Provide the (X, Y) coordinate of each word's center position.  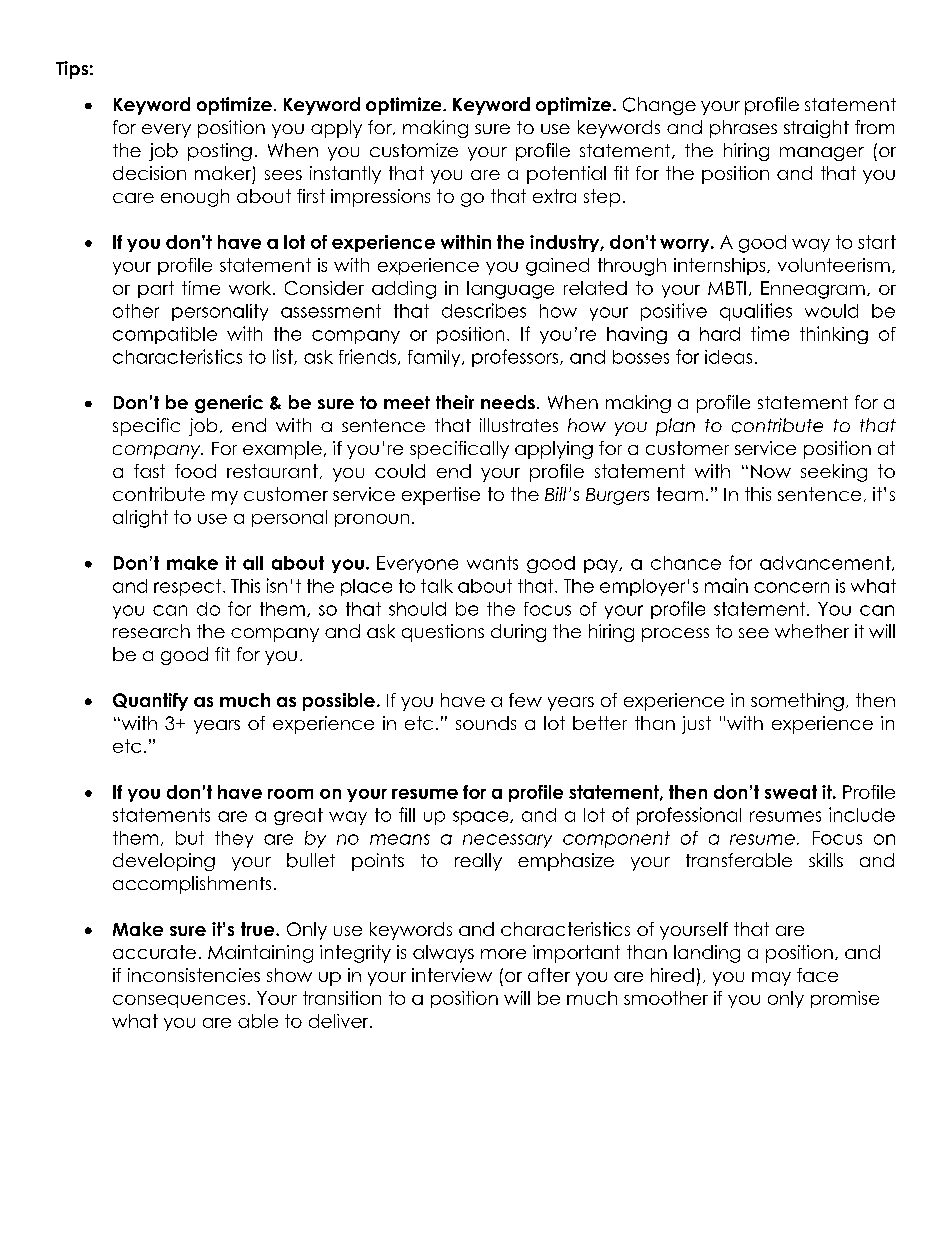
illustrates (519, 425)
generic (229, 404)
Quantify (150, 702)
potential (566, 175)
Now (771, 471)
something (797, 702)
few (525, 700)
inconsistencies (194, 975)
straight (816, 129)
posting (220, 152)
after (549, 975)
